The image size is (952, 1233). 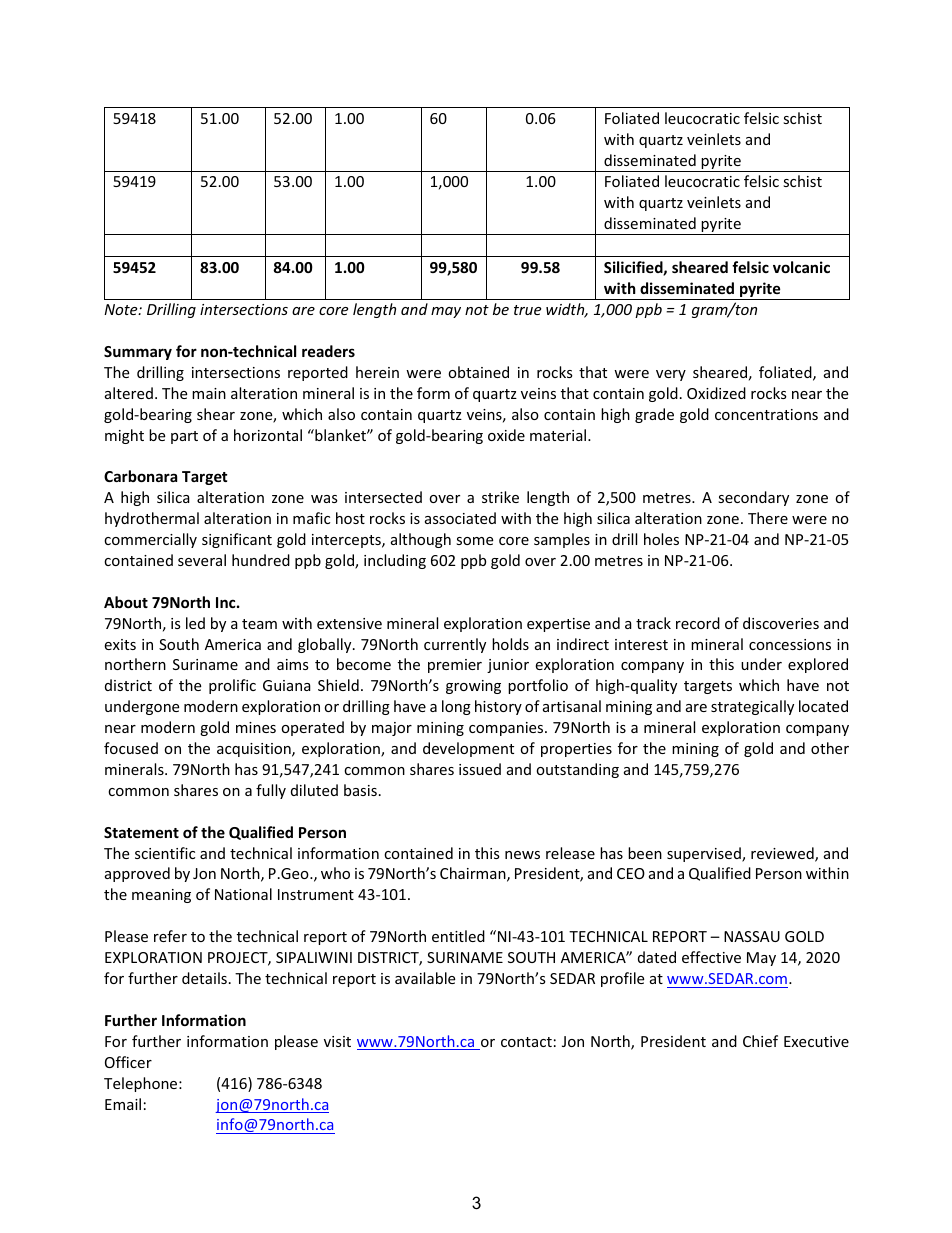 What do you see at coordinates (122, 309) in the screenshot?
I see `Note` at bounding box center [122, 309].
